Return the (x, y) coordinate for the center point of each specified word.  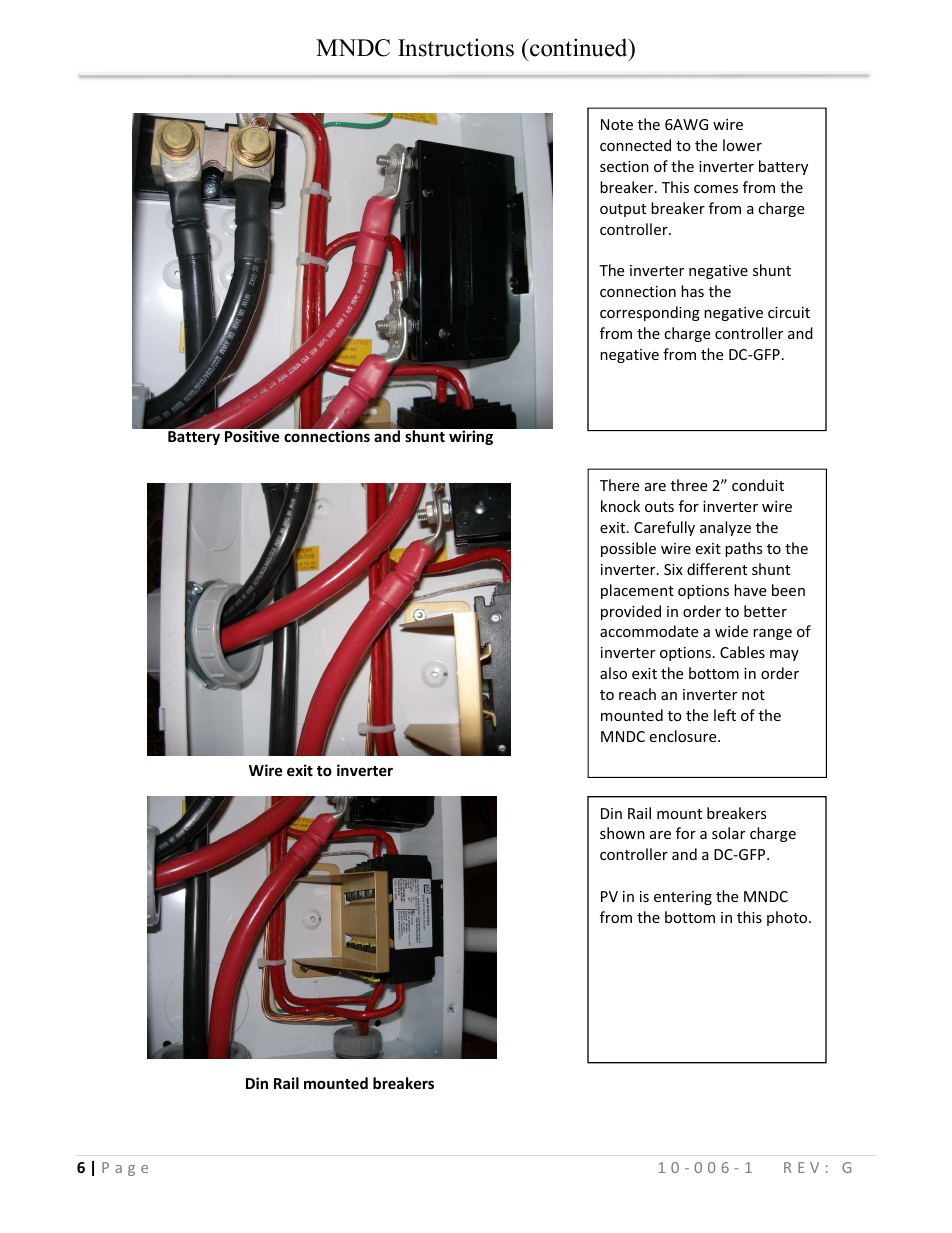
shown (622, 833)
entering (683, 898)
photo (788, 918)
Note (617, 124)
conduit (758, 485)
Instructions (456, 47)
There (619, 485)
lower (742, 145)
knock (620, 506)
